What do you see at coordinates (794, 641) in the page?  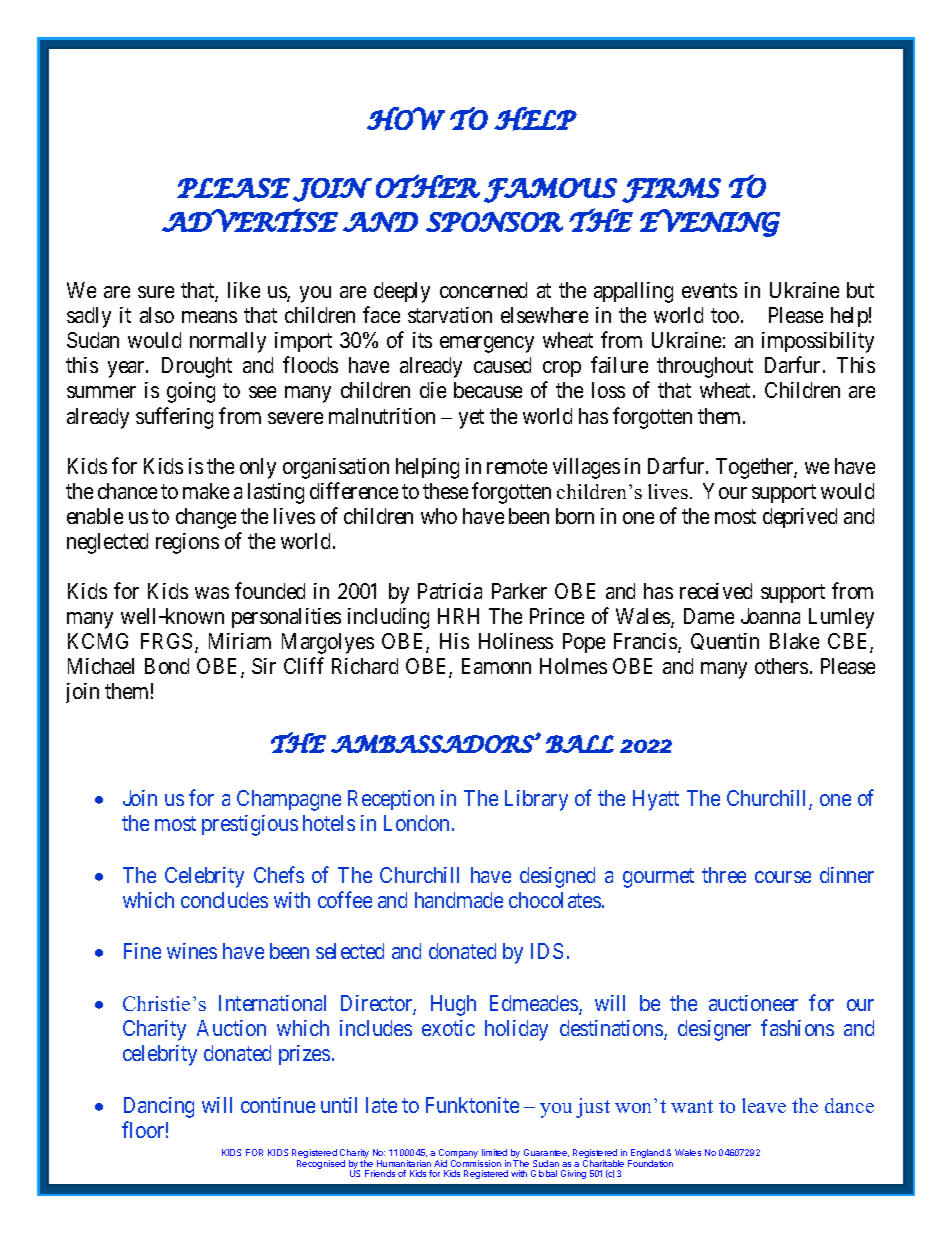 I see `Blake` at bounding box center [794, 641].
